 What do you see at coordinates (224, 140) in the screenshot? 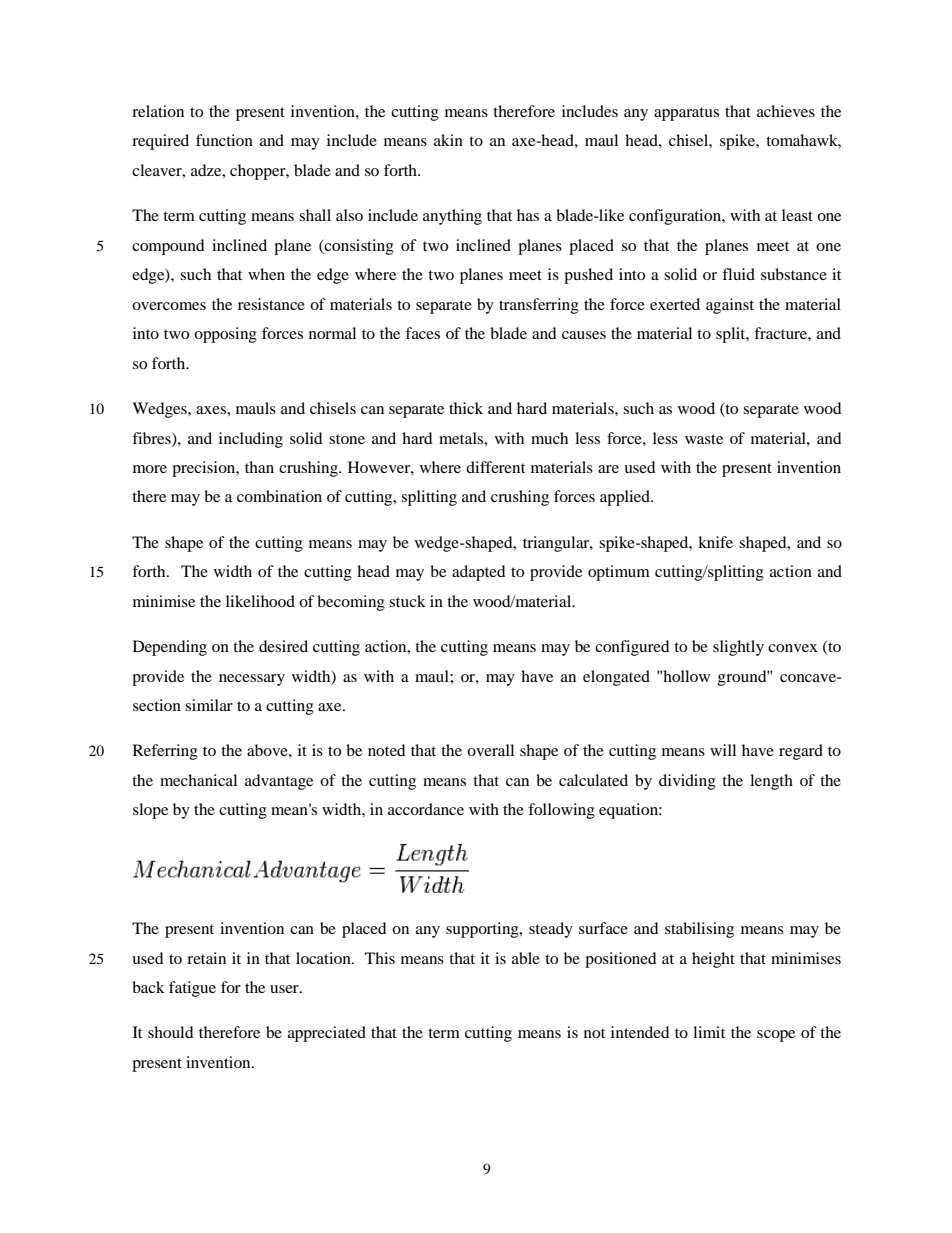
I see `function` at bounding box center [224, 140].
